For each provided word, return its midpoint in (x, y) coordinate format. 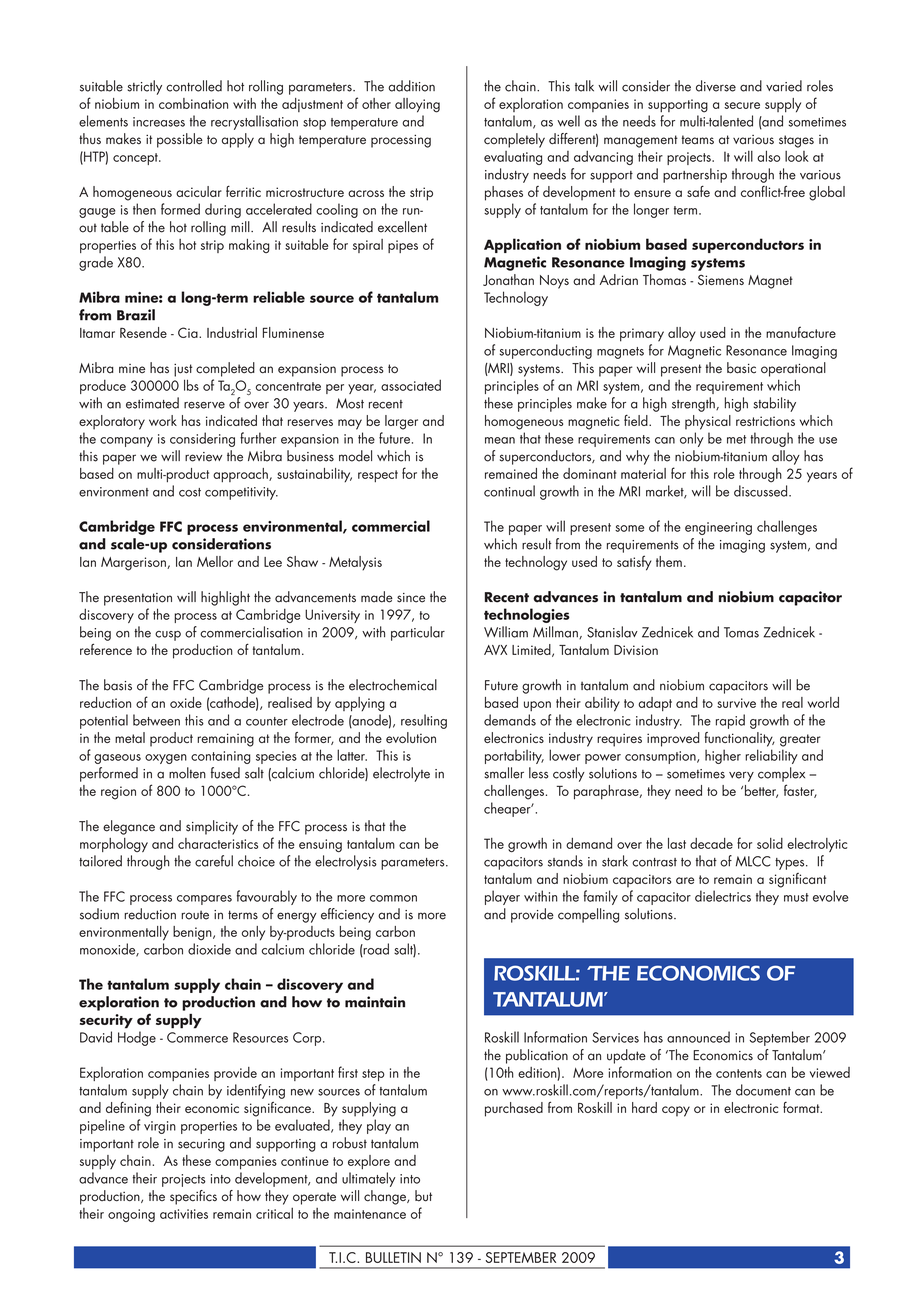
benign (193, 933)
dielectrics (723, 896)
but (423, 1196)
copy (676, 1111)
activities (184, 1214)
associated (411, 385)
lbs (191, 385)
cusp (168, 636)
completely (514, 140)
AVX (495, 650)
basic (741, 368)
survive (736, 703)
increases (159, 122)
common (393, 898)
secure (742, 105)
